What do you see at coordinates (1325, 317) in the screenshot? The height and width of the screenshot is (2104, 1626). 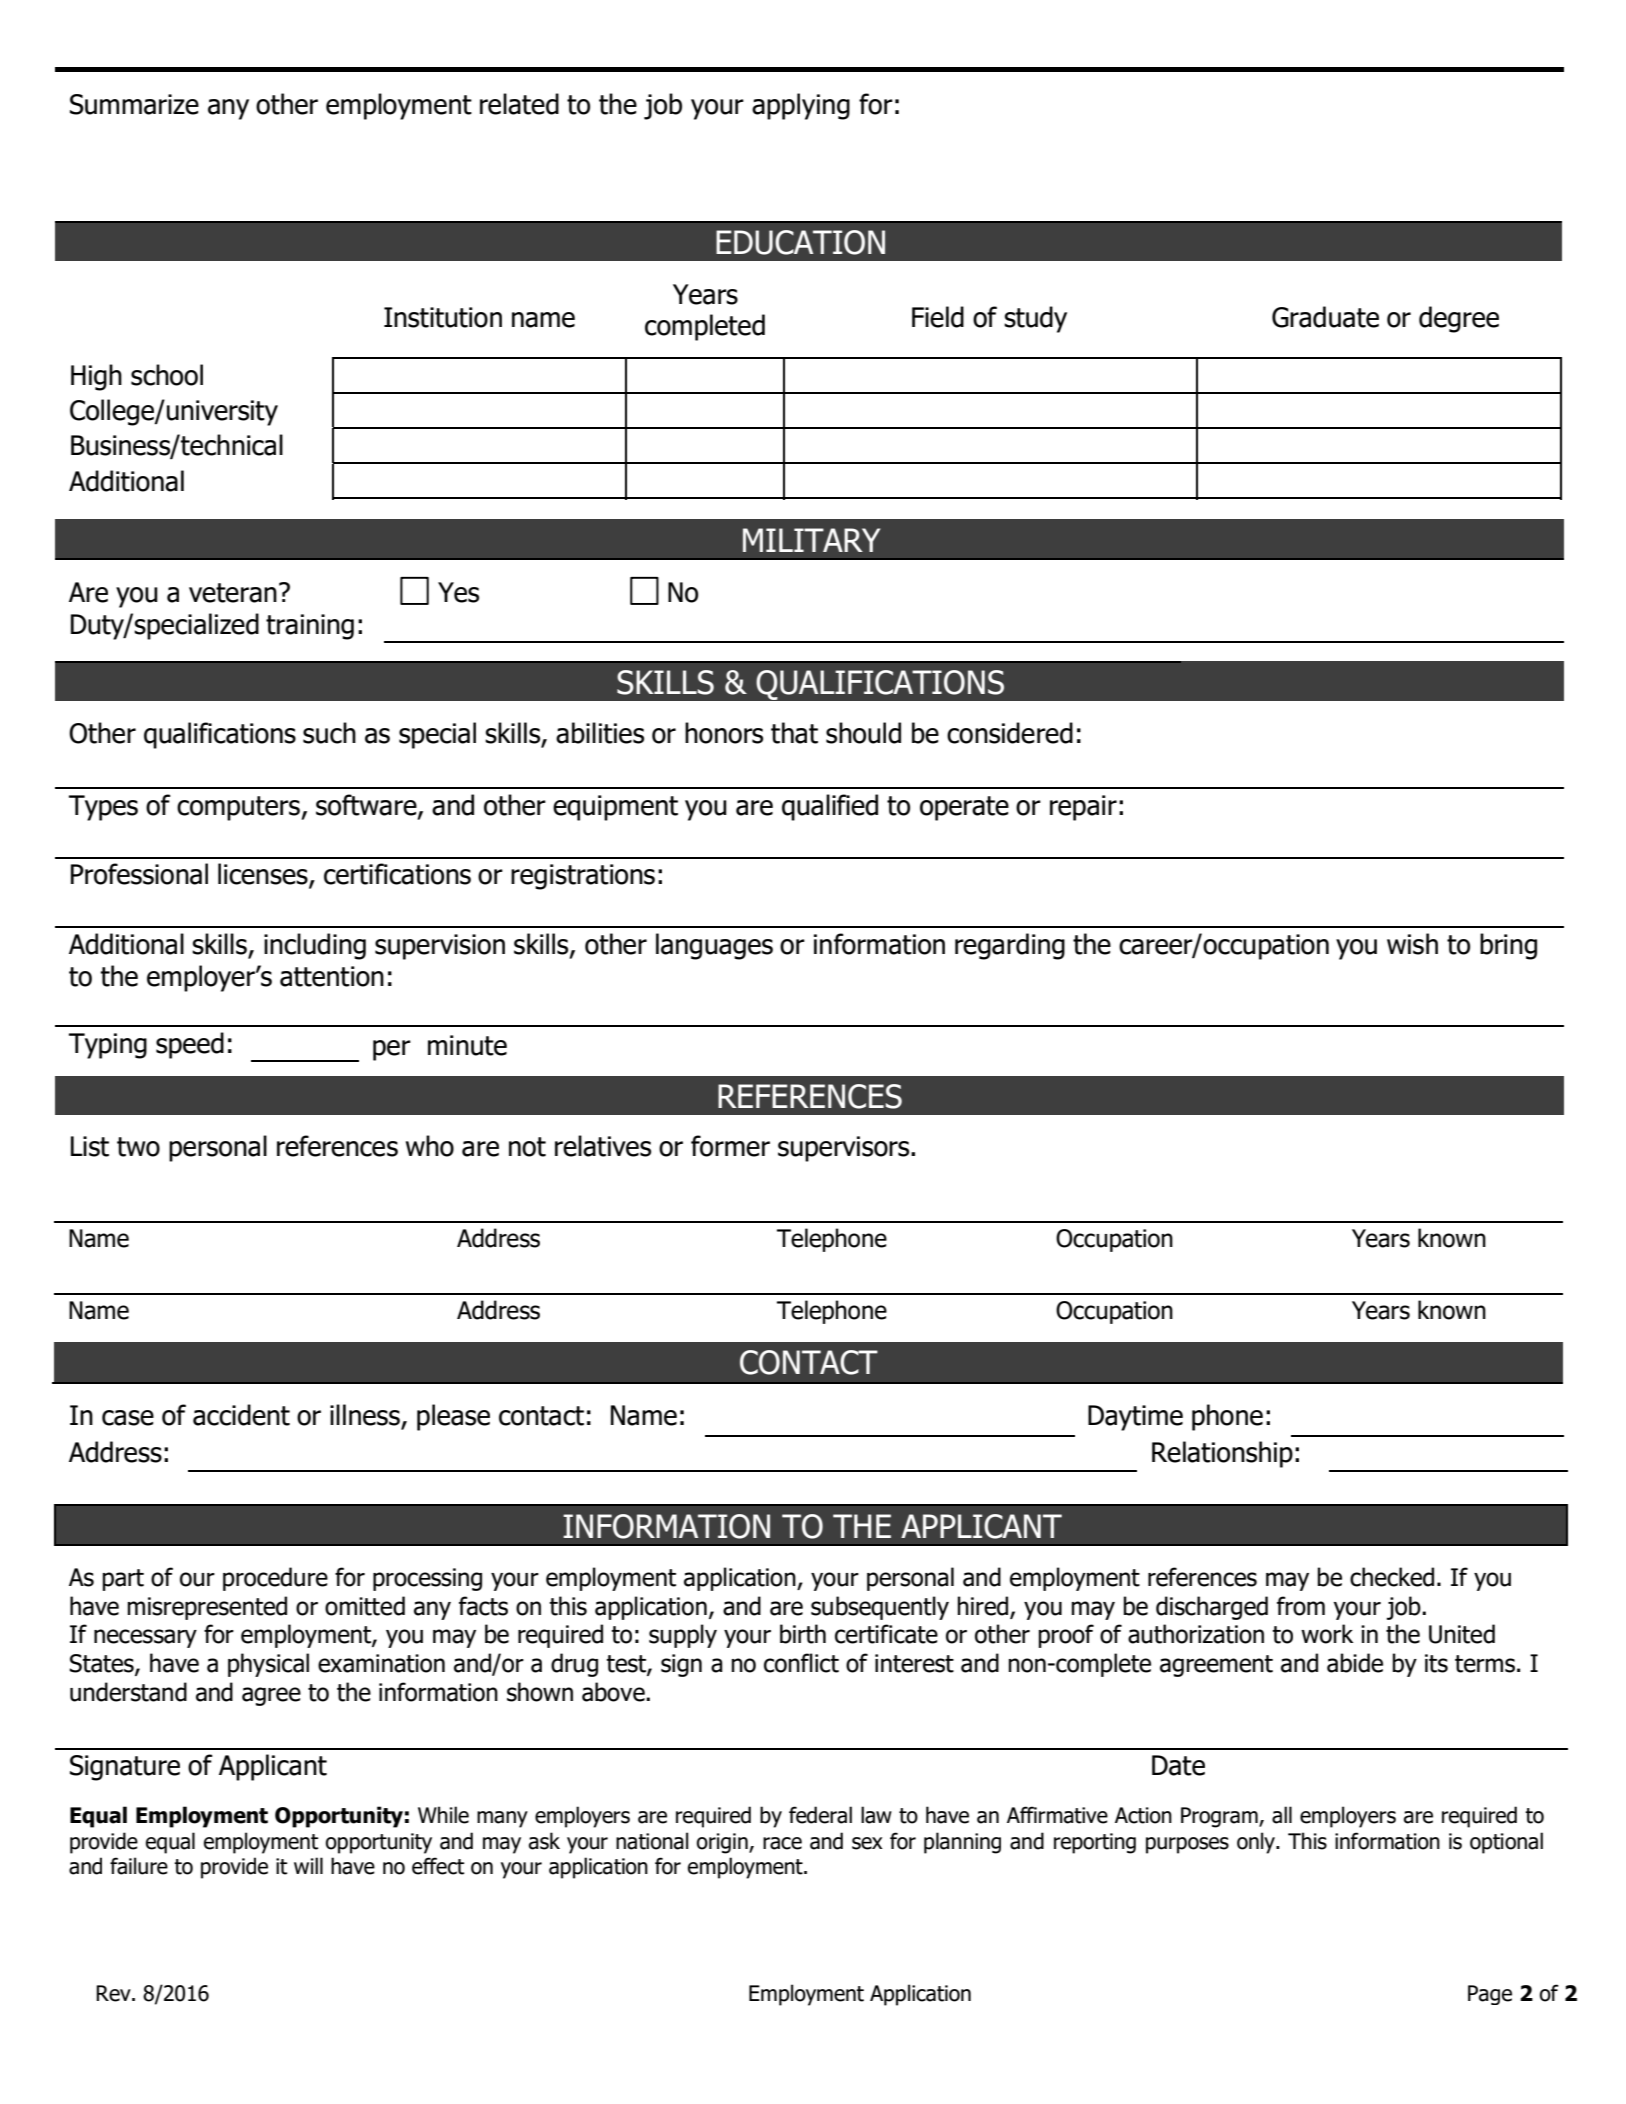 I see `Graduate` at bounding box center [1325, 317].
